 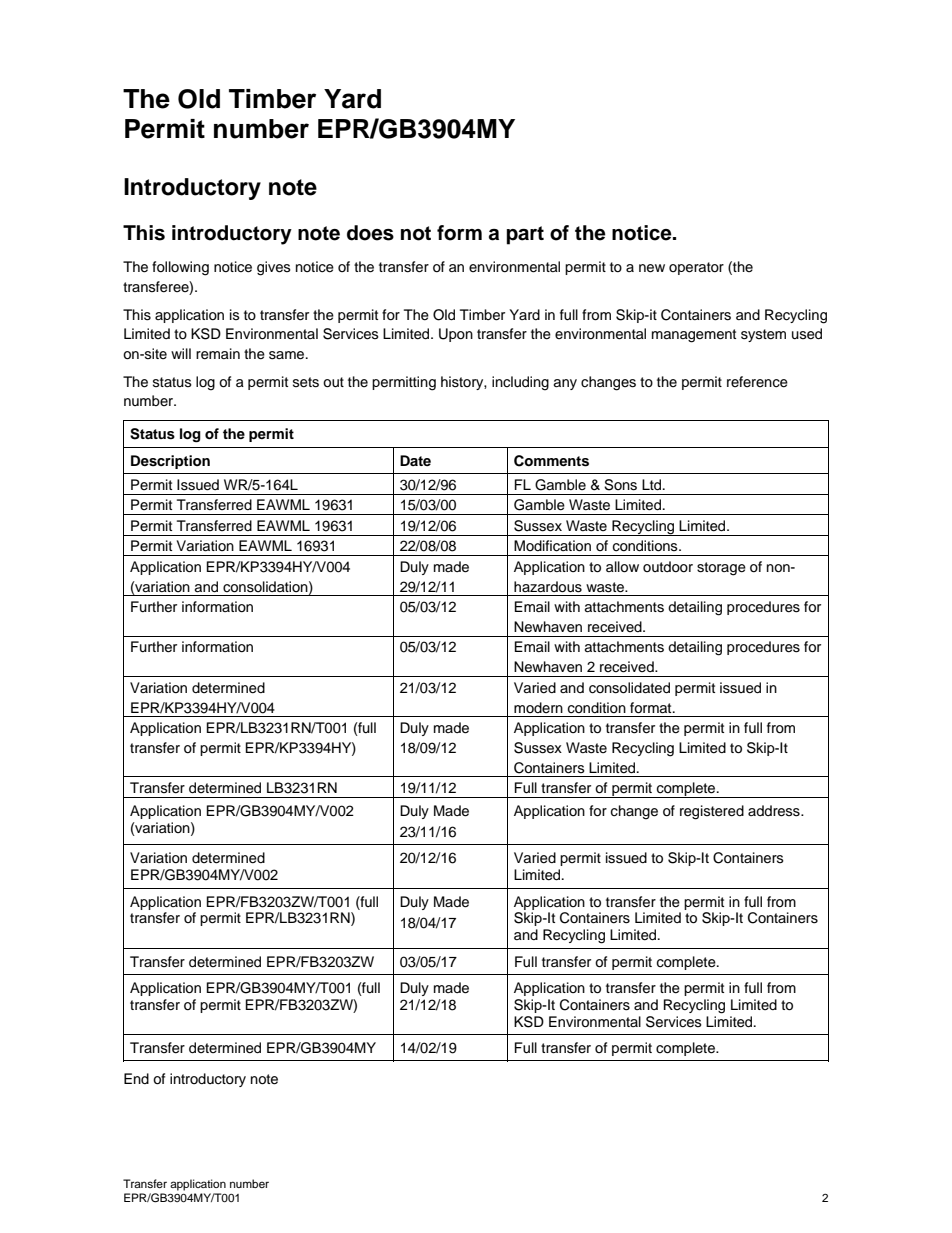 What do you see at coordinates (170, 462) in the screenshot?
I see `Description` at bounding box center [170, 462].
